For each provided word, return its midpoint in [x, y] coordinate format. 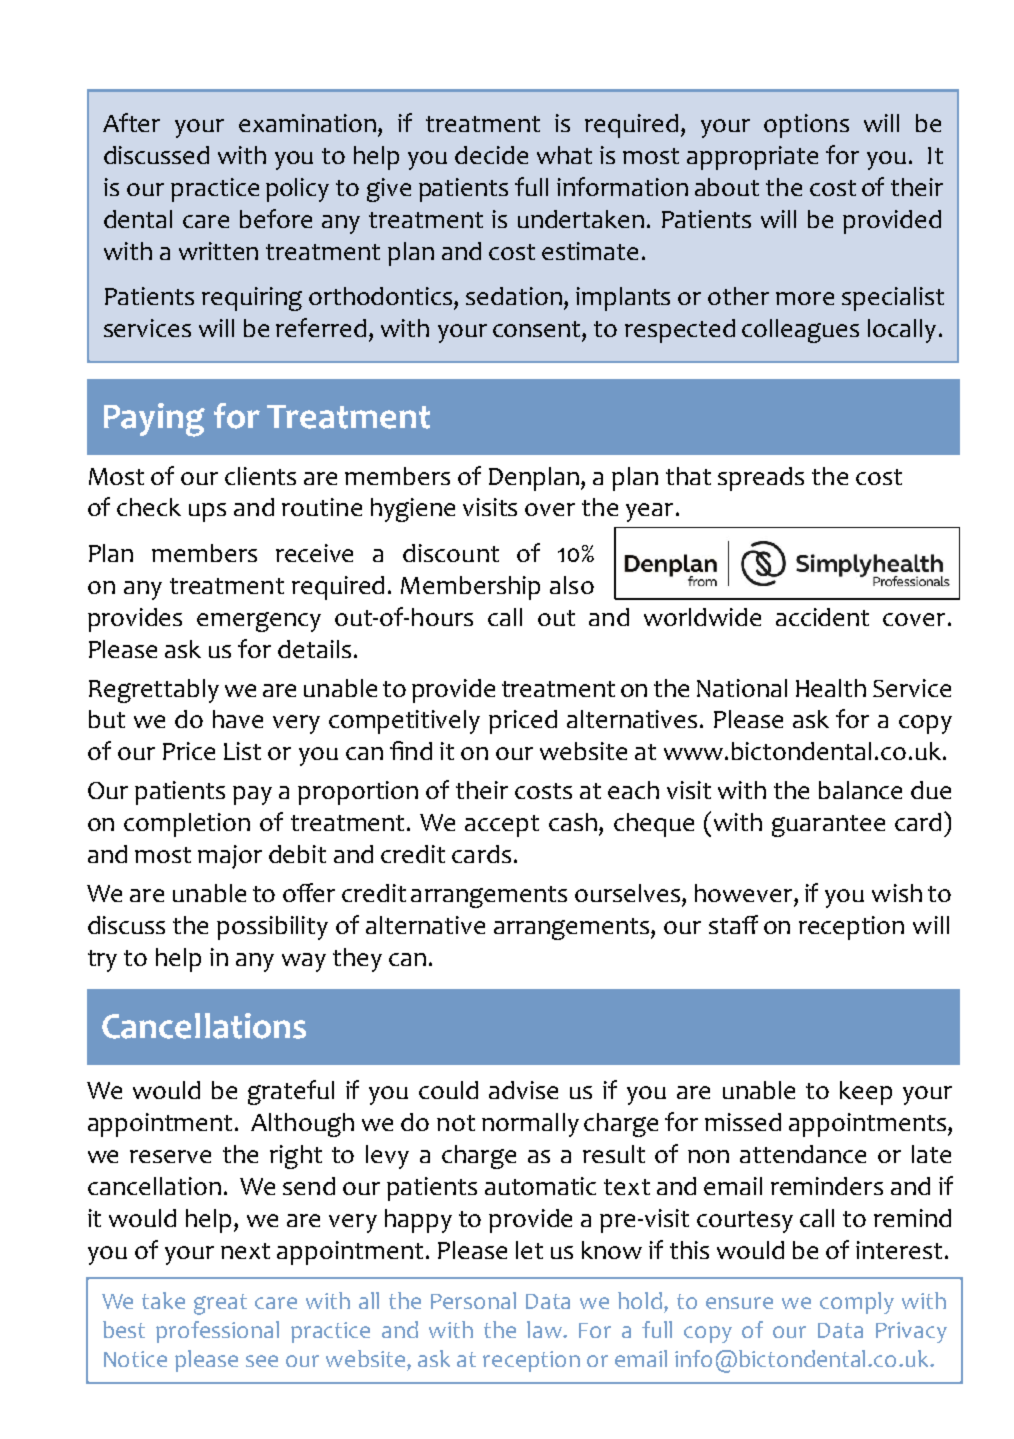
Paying [154, 420]
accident [822, 617]
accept [502, 826]
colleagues [800, 331]
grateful [291, 1092]
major [230, 857]
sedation [514, 296]
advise [523, 1090]
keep [866, 1093]
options [806, 126]
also [572, 585]
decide [491, 155]
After [131, 122]
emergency [259, 622]
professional [217, 1332]
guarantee [828, 826]
